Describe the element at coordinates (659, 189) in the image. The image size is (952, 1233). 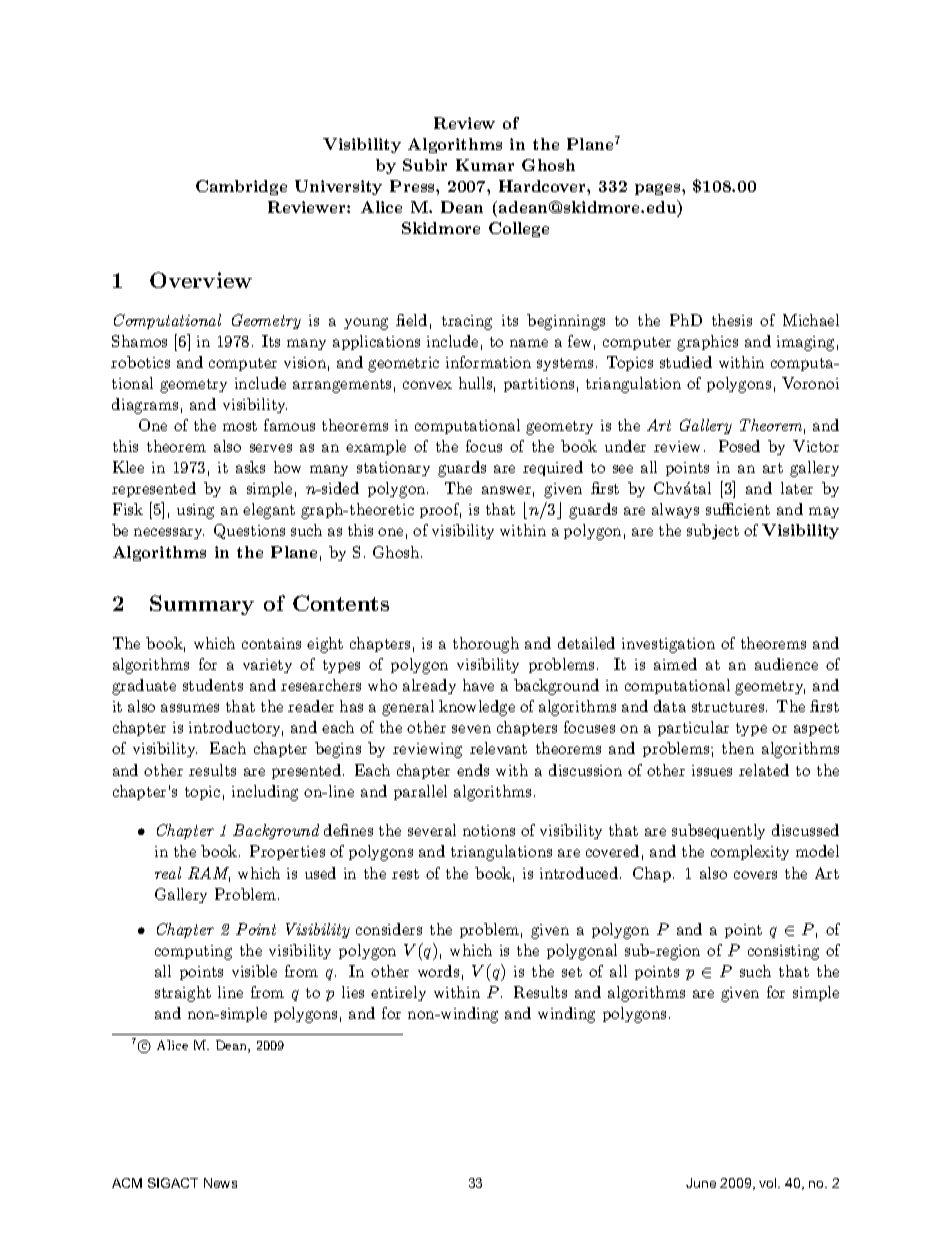
I see `pages` at that location.
